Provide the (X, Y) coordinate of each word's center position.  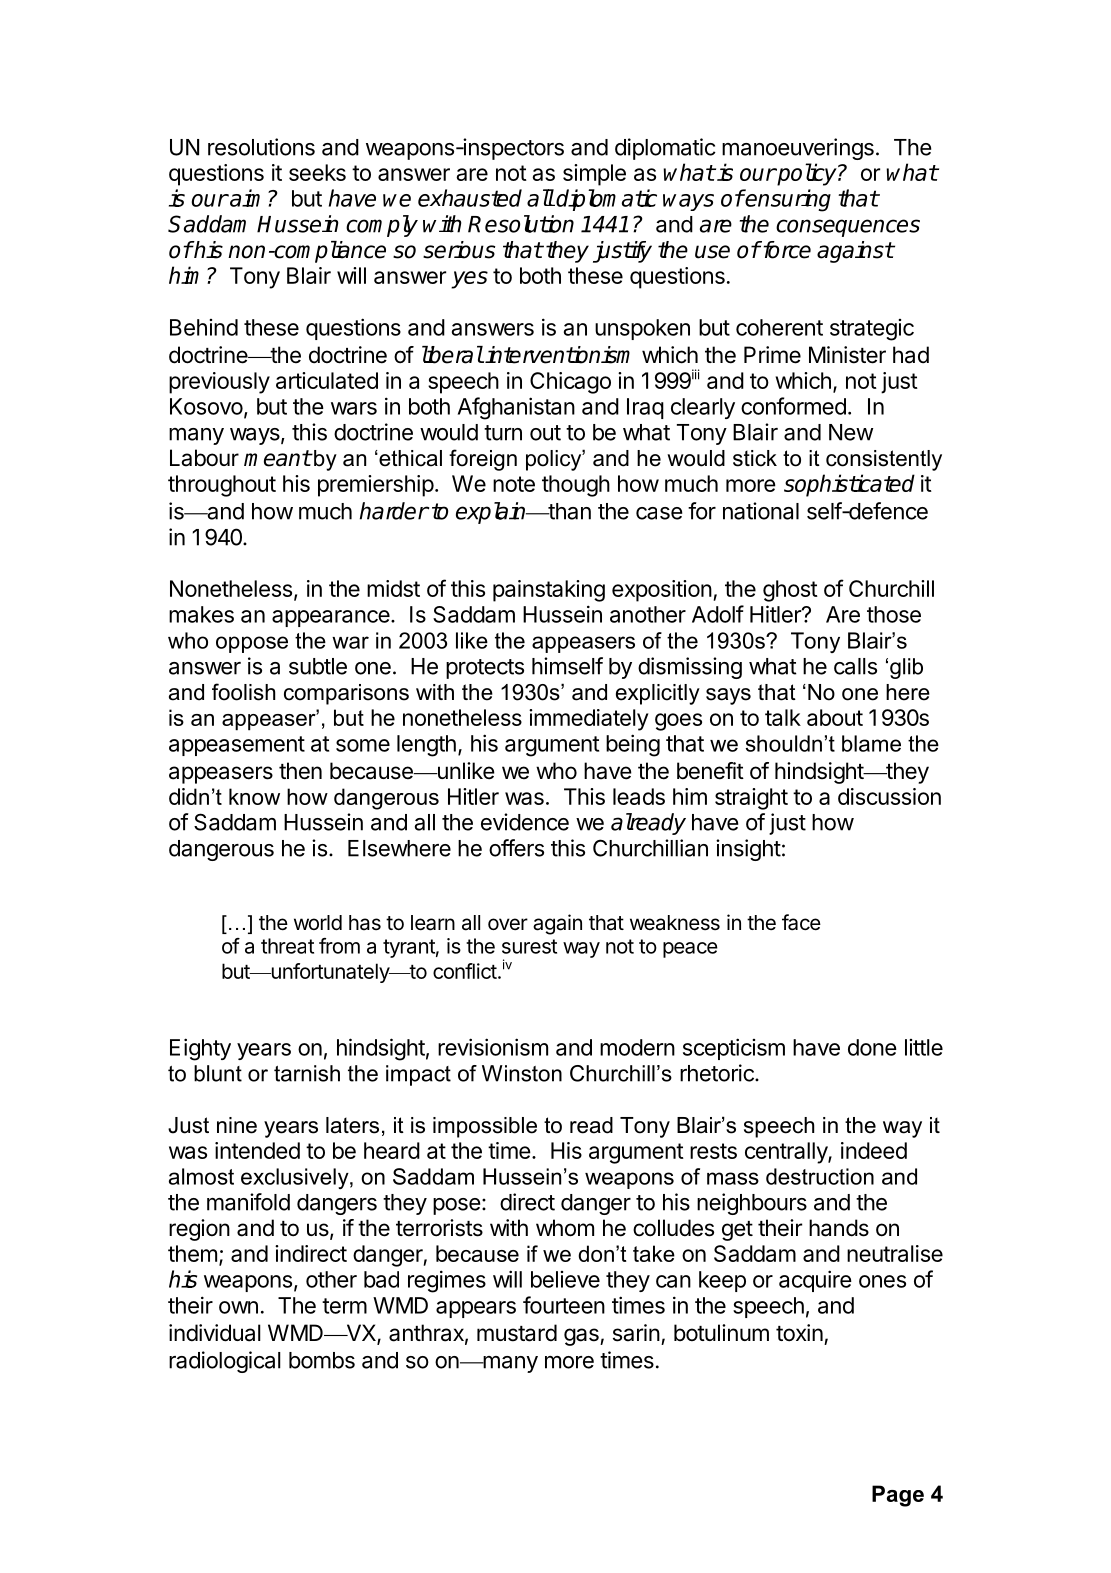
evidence (525, 822)
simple (594, 175)
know (254, 796)
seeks (317, 172)
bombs (322, 1360)
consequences (848, 228)
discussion (889, 796)
